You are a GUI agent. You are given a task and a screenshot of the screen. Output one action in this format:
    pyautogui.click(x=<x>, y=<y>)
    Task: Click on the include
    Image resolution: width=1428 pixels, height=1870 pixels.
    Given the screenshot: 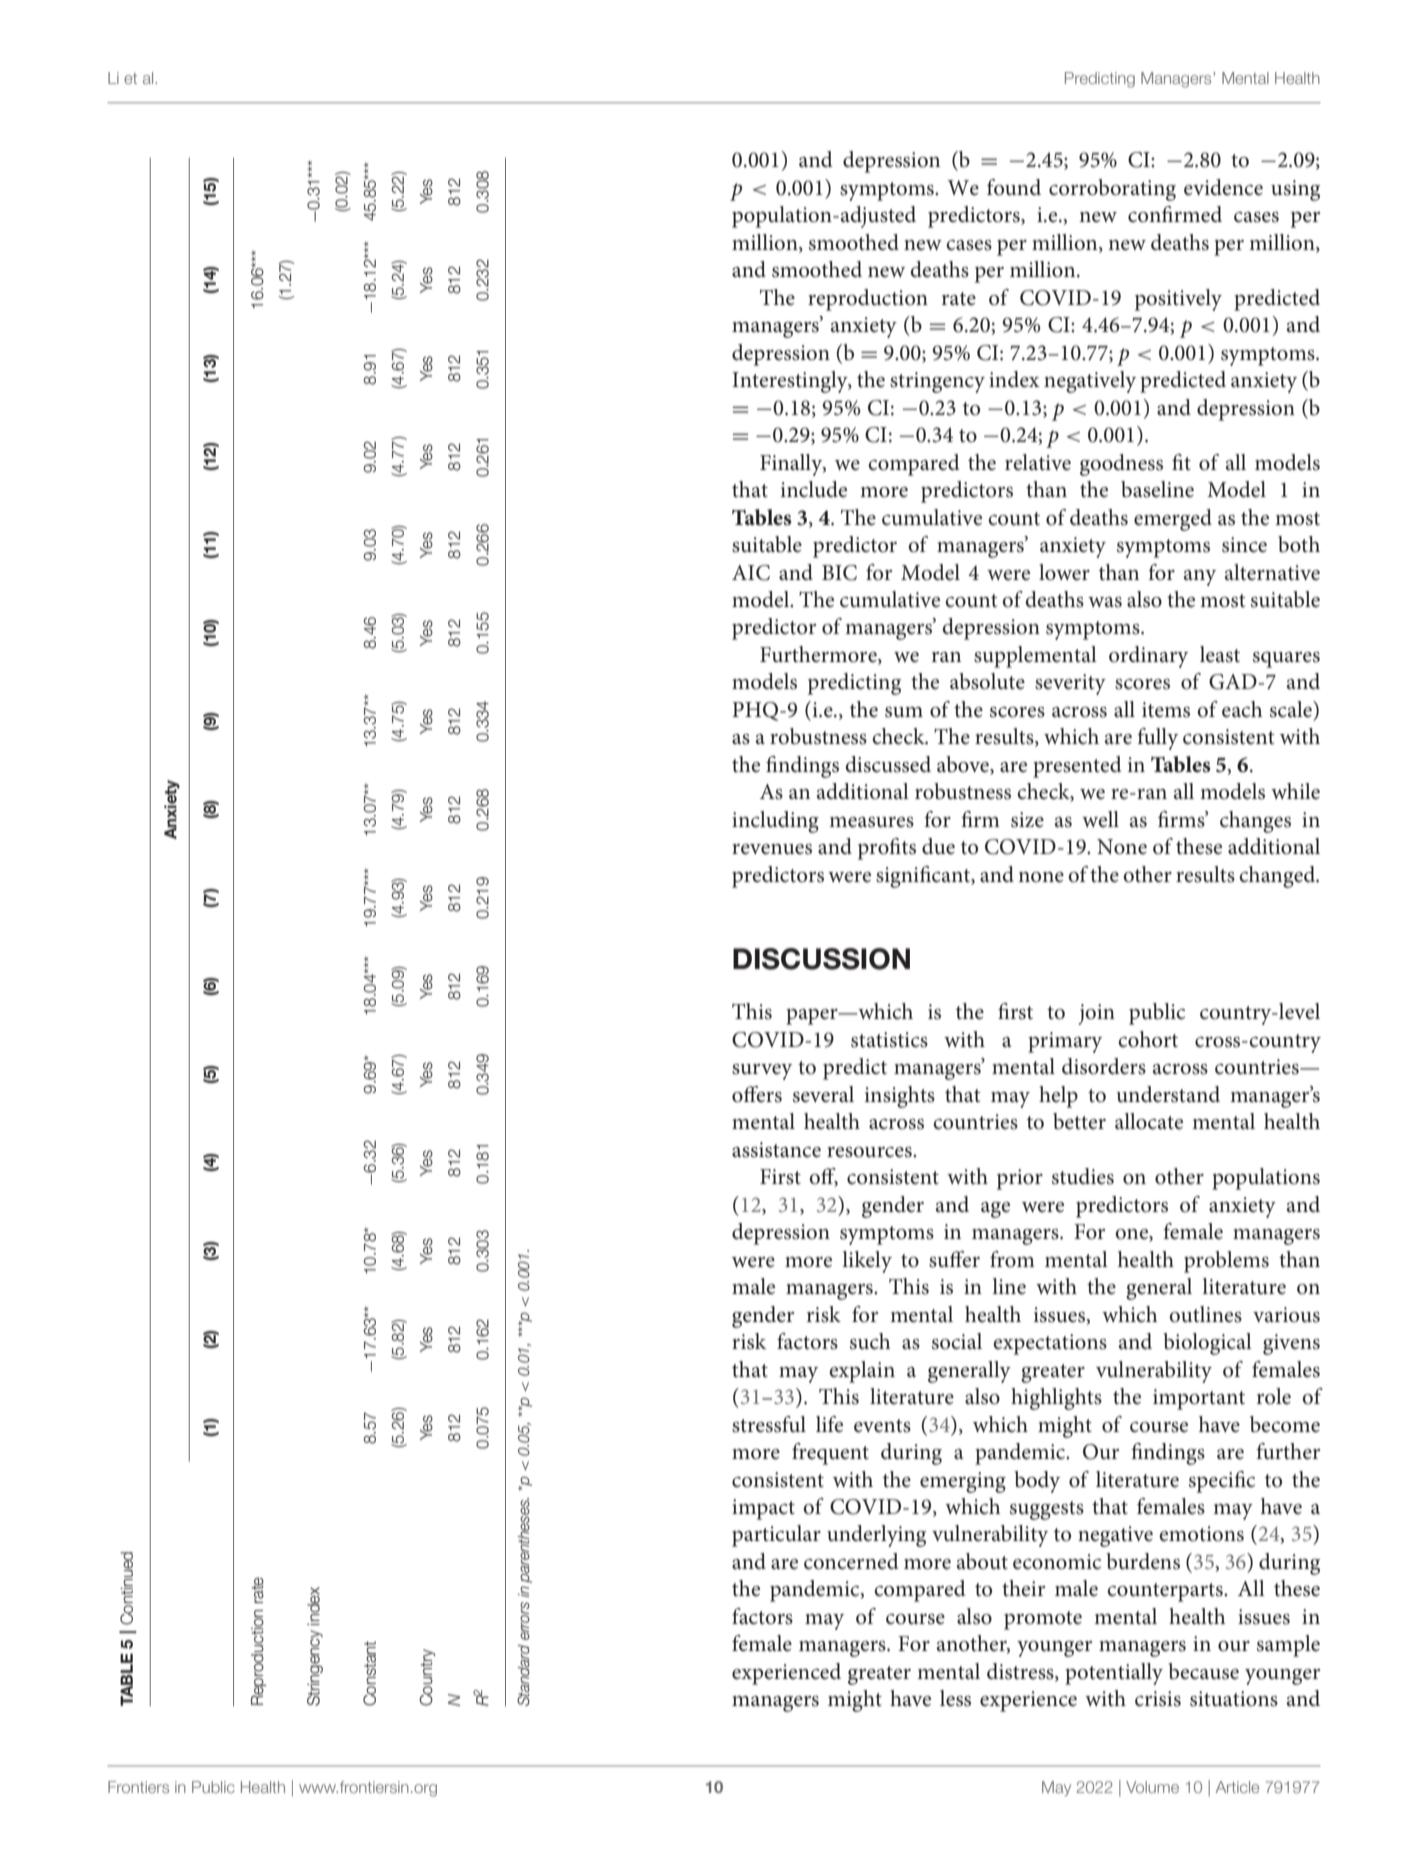 What is the action you would take?
    pyautogui.click(x=813, y=489)
